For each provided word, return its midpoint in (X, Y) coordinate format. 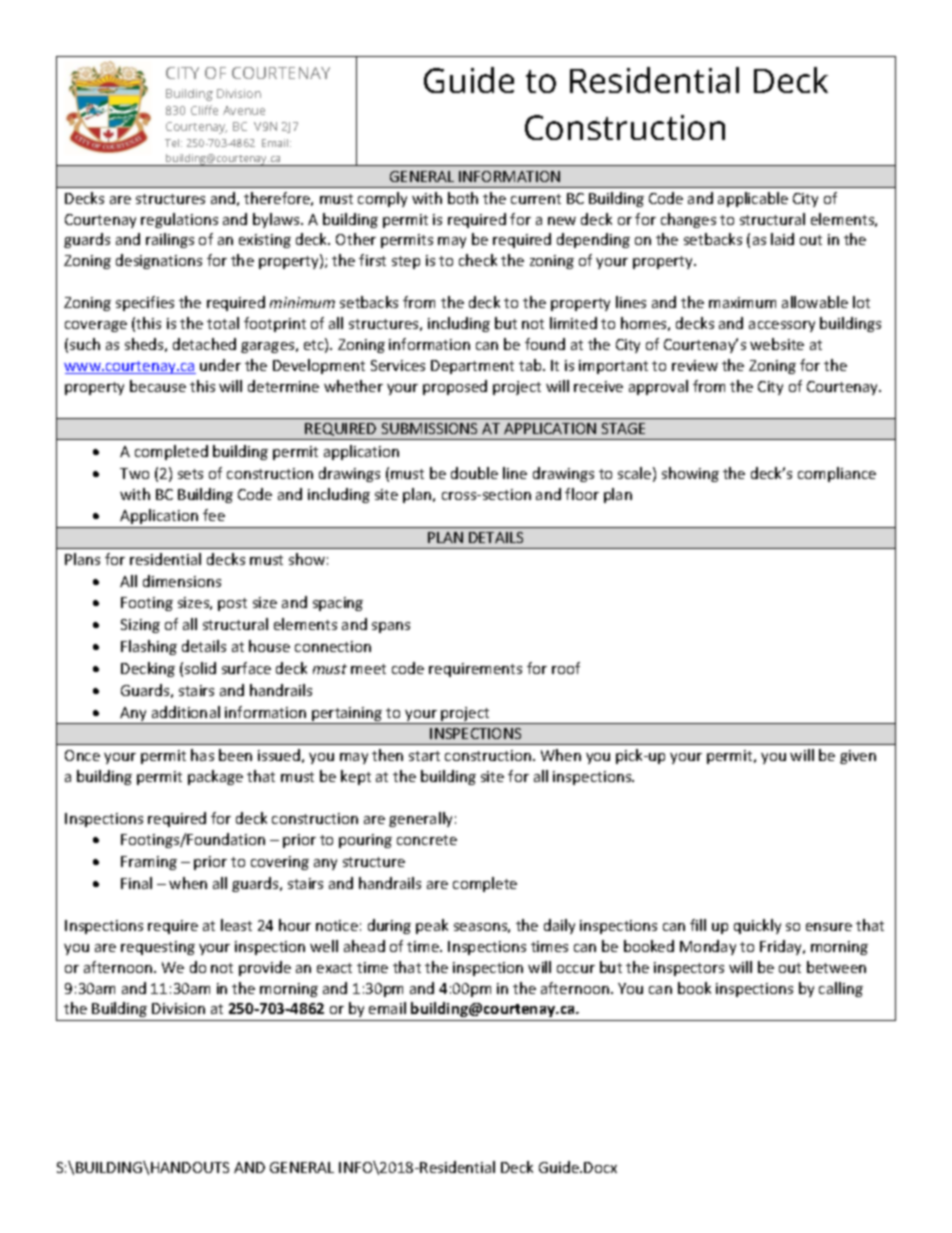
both (463, 198)
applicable (753, 199)
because (158, 386)
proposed (455, 387)
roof (566, 668)
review (695, 365)
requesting (158, 948)
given (858, 757)
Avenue (244, 110)
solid (200, 668)
